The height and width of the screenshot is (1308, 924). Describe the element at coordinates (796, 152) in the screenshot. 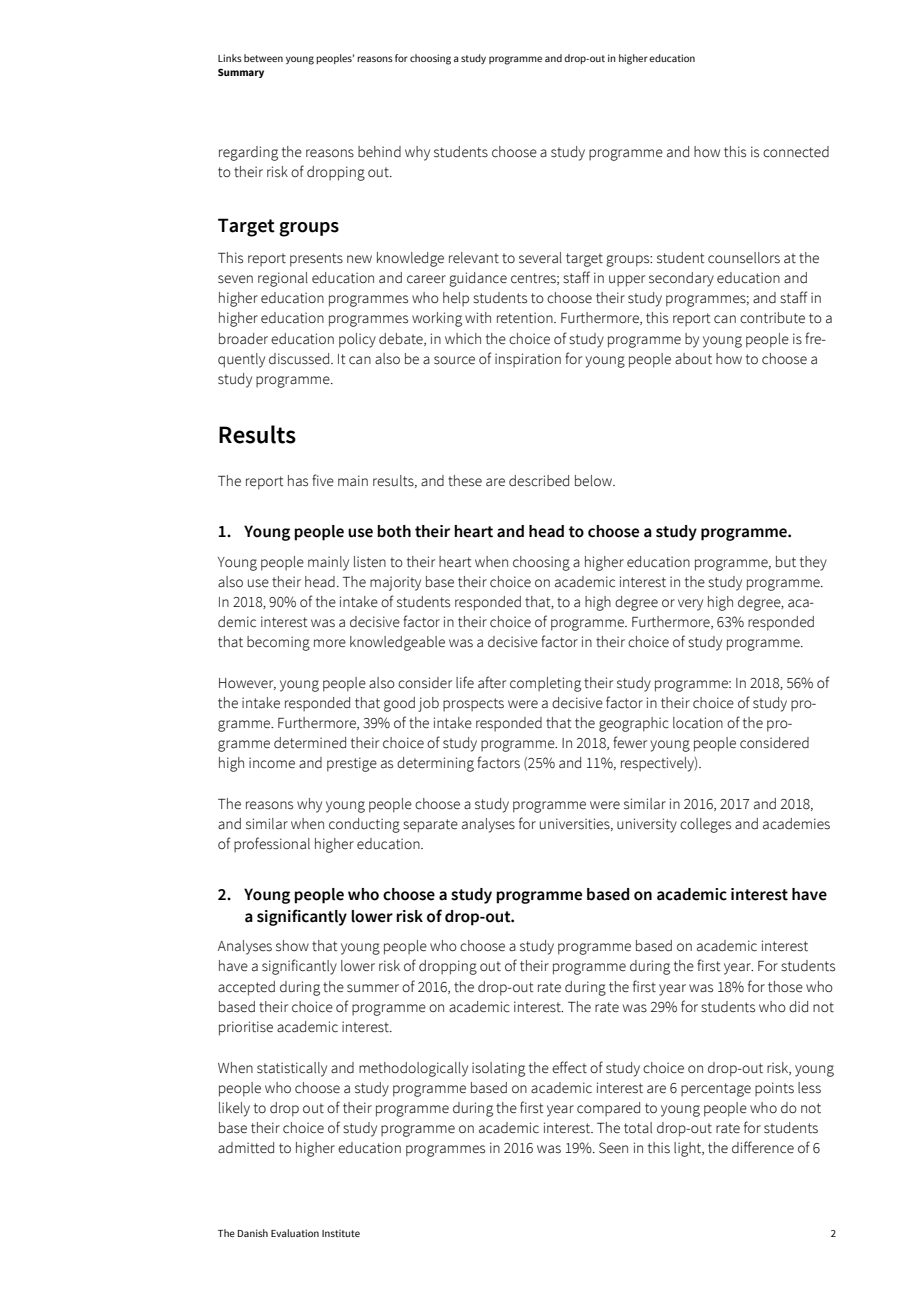

I see `connected` at that location.
